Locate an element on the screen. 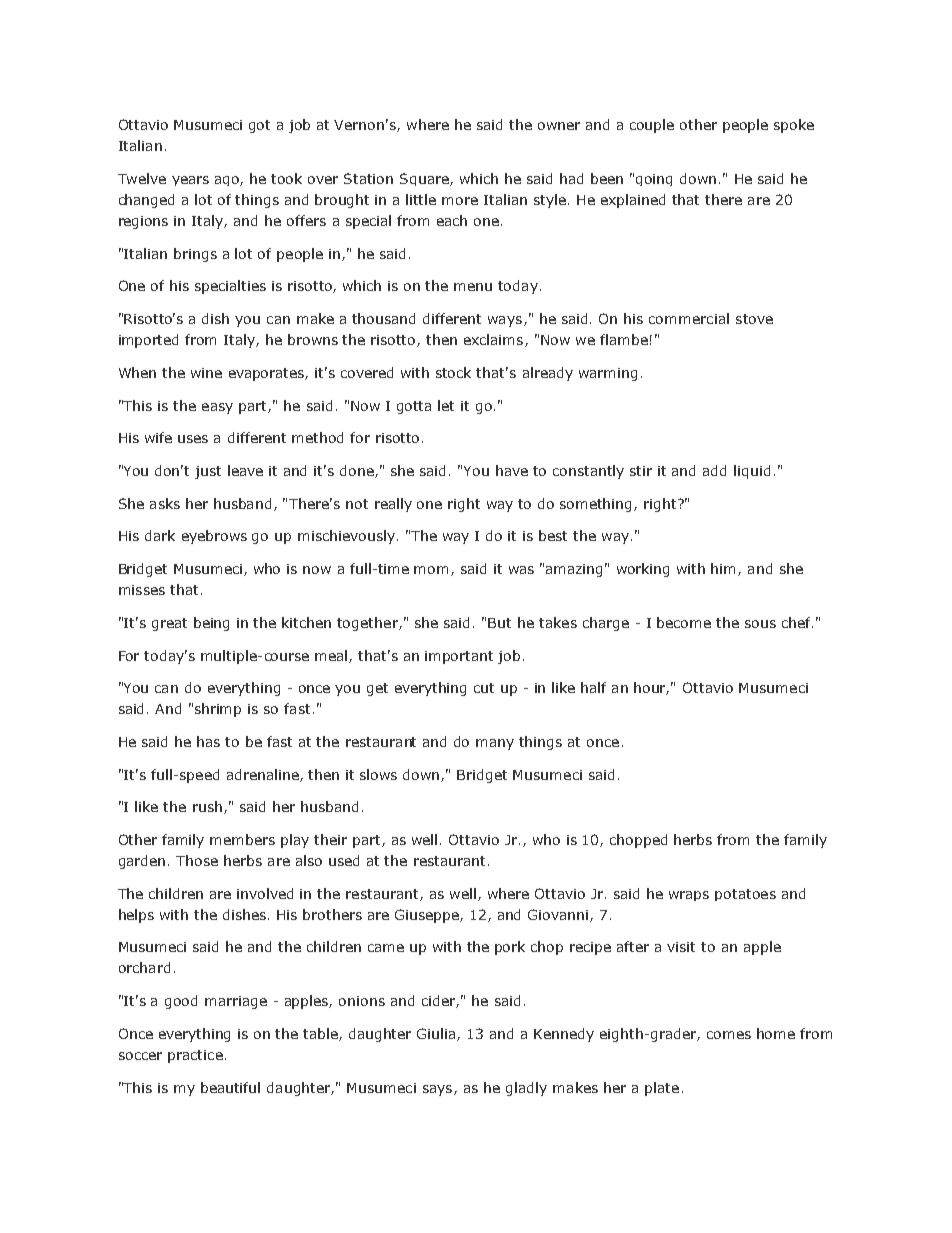 This screenshot has width=952, height=1233. stock is located at coordinates (453, 372).
